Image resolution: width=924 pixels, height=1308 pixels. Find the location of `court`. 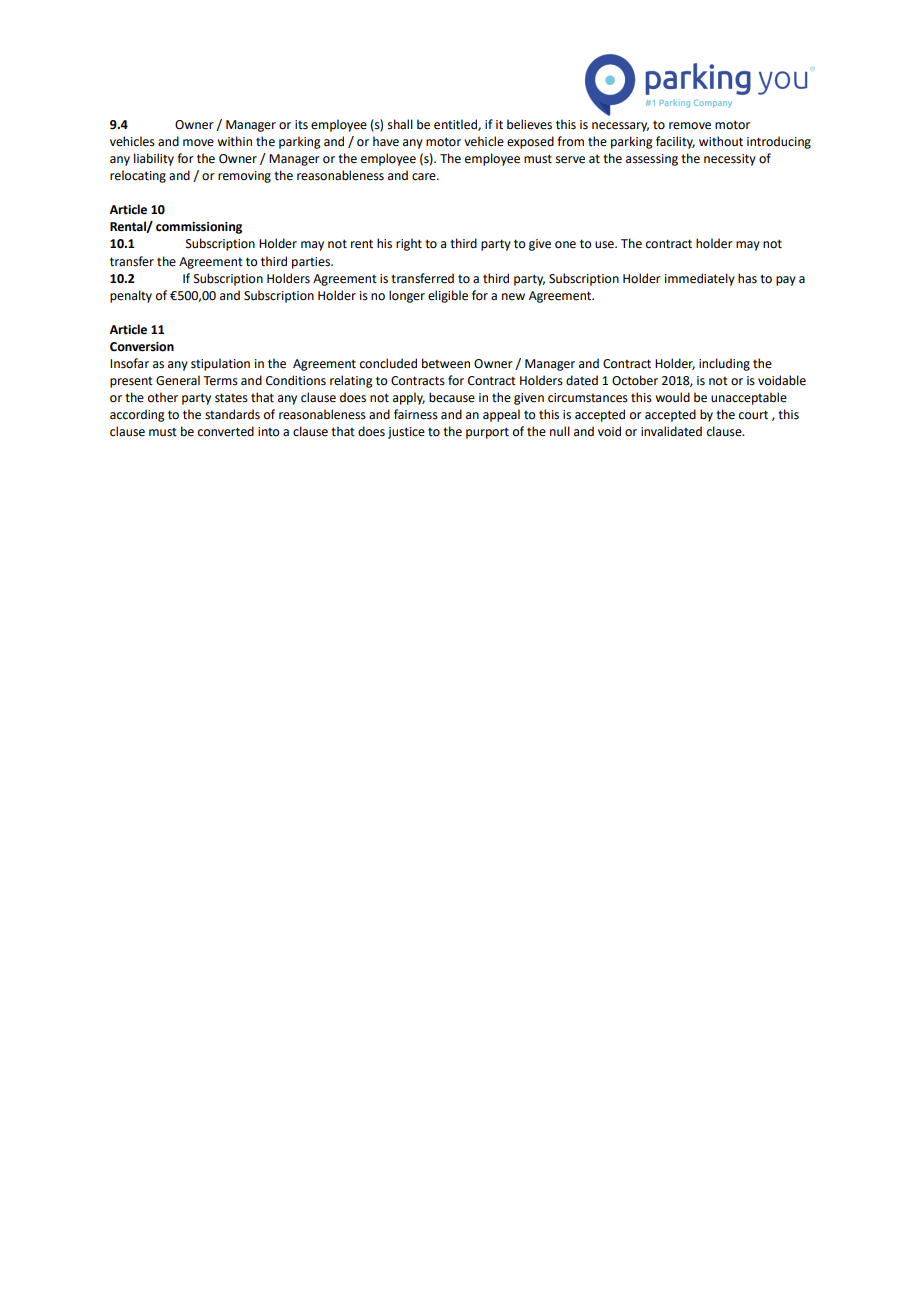

court is located at coordinates (753, 415).
